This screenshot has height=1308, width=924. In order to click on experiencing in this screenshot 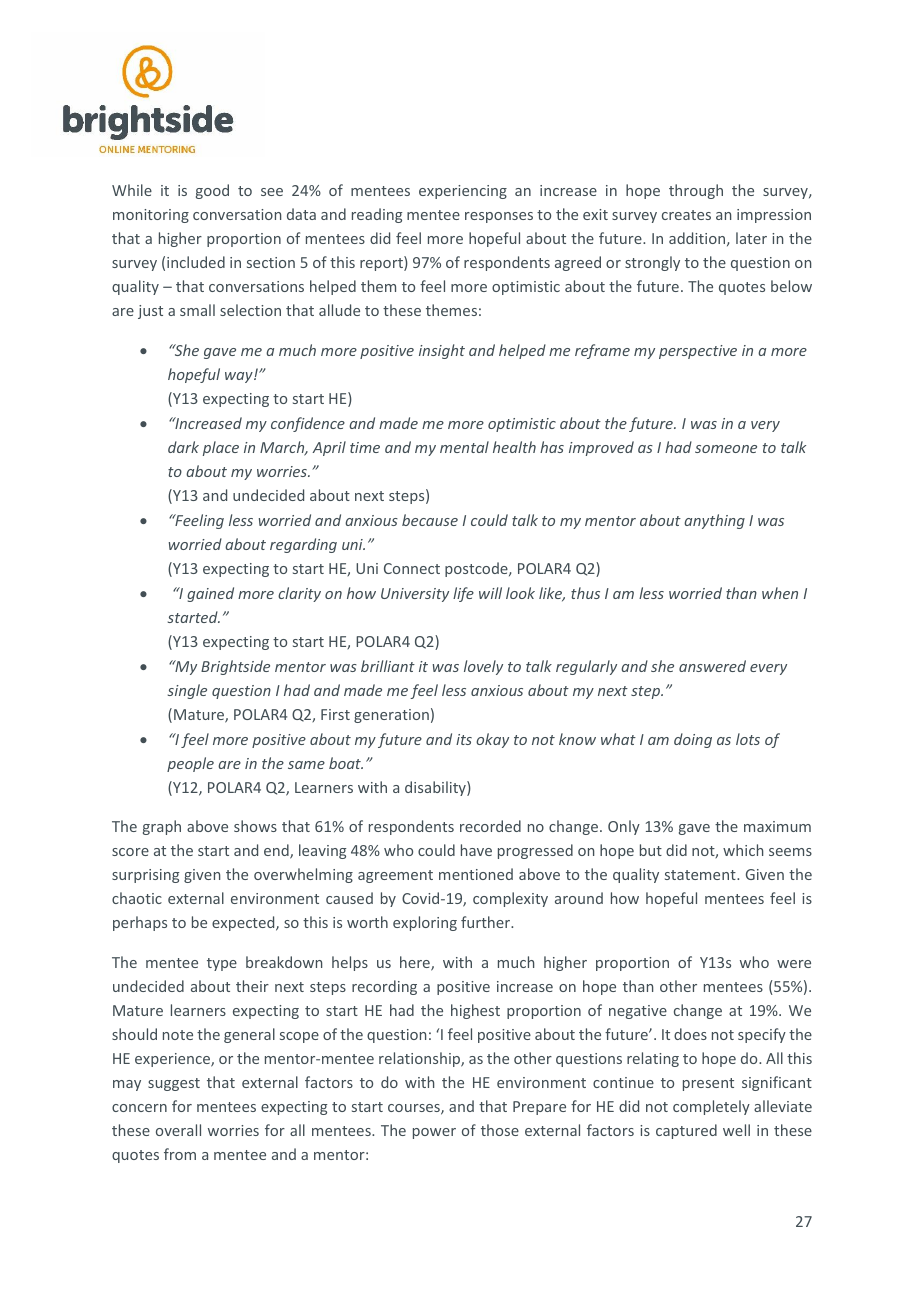, I will do `click(463, 192)`.
